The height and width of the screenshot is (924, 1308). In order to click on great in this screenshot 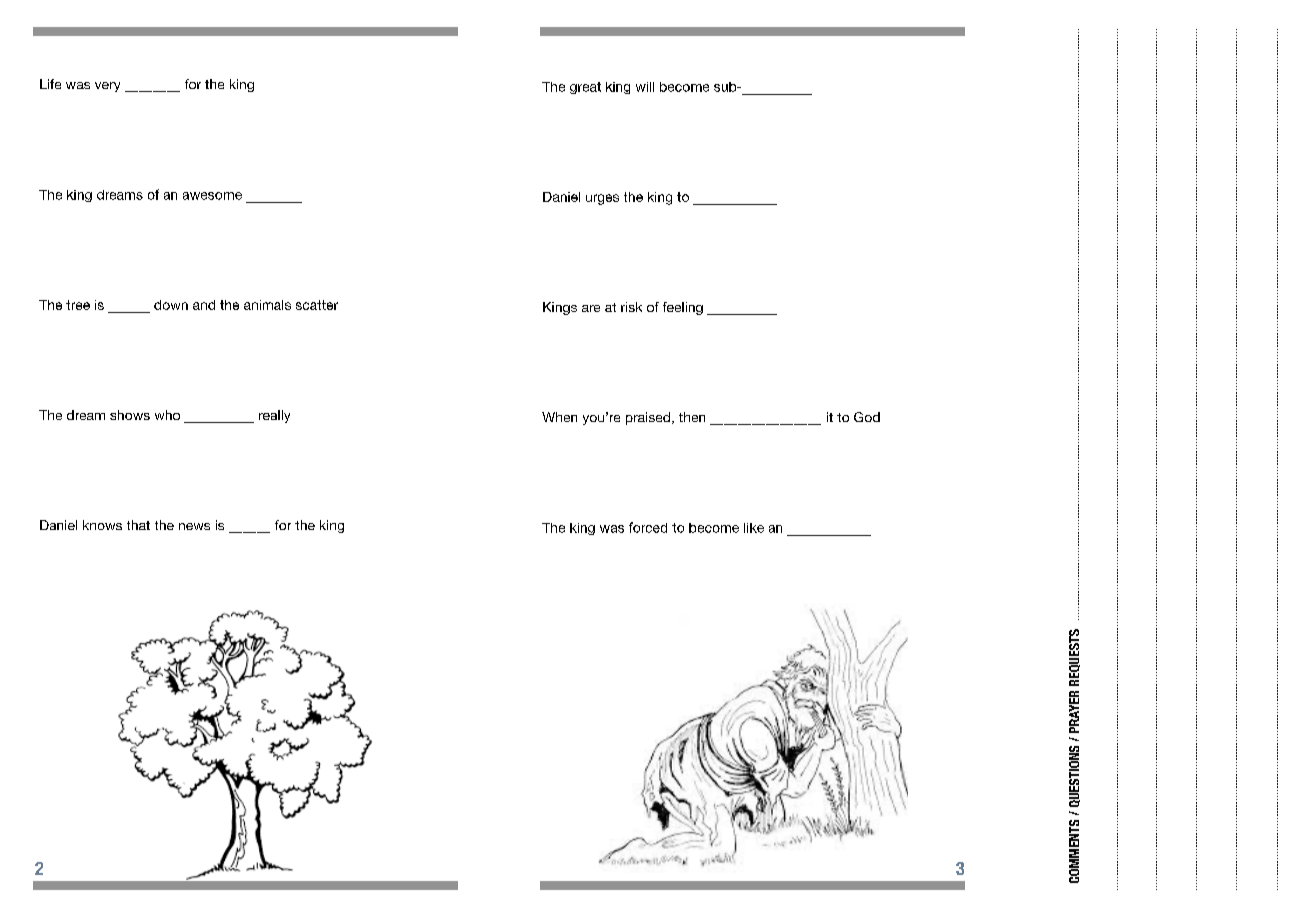, I will do `click(585, 88)`.
